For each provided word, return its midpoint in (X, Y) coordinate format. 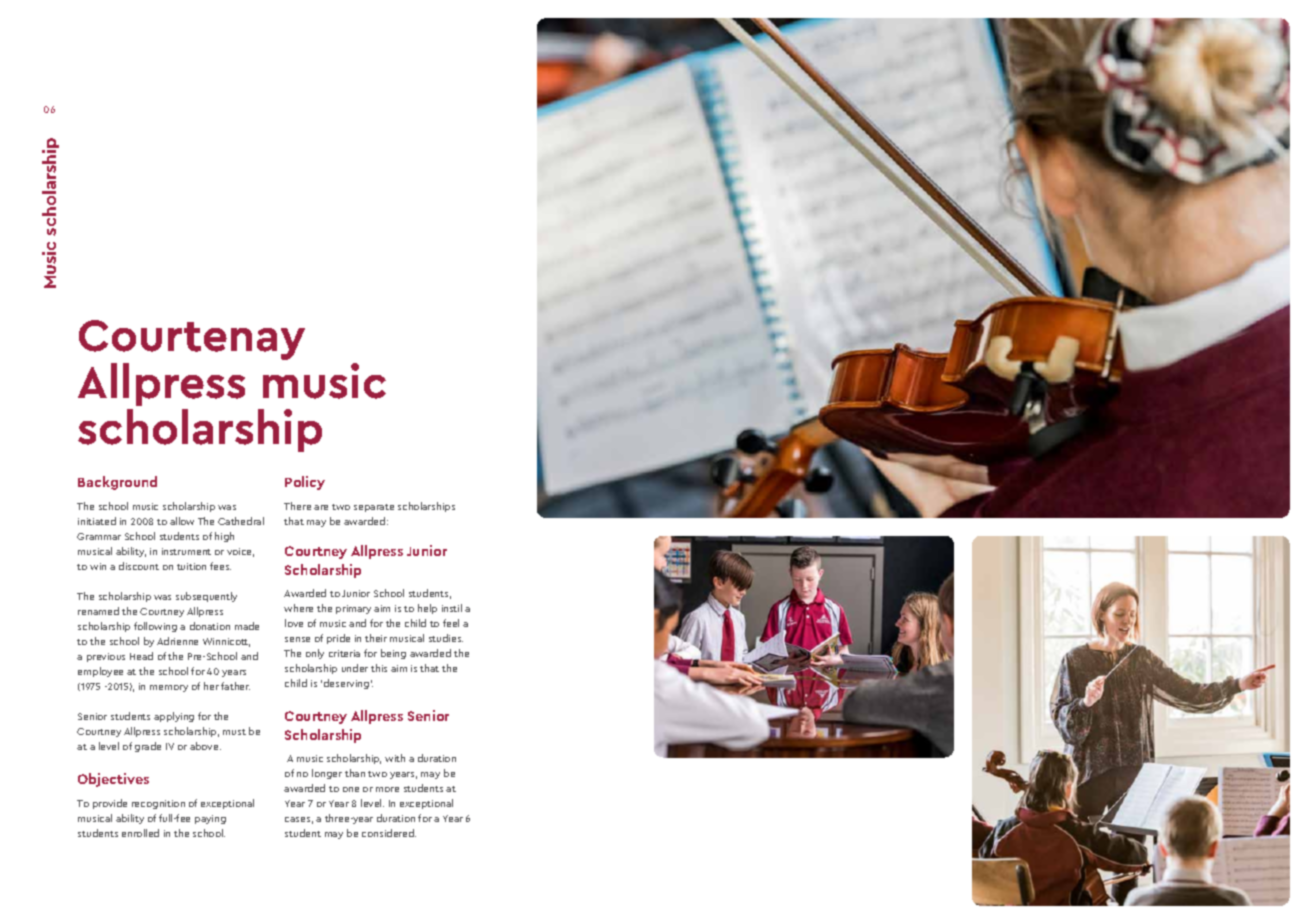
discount (139, 566)
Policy (305, 483)
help (427, 609)
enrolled (140, 833)
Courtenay (192, 340)
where (298, 608)
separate (374, 508)
